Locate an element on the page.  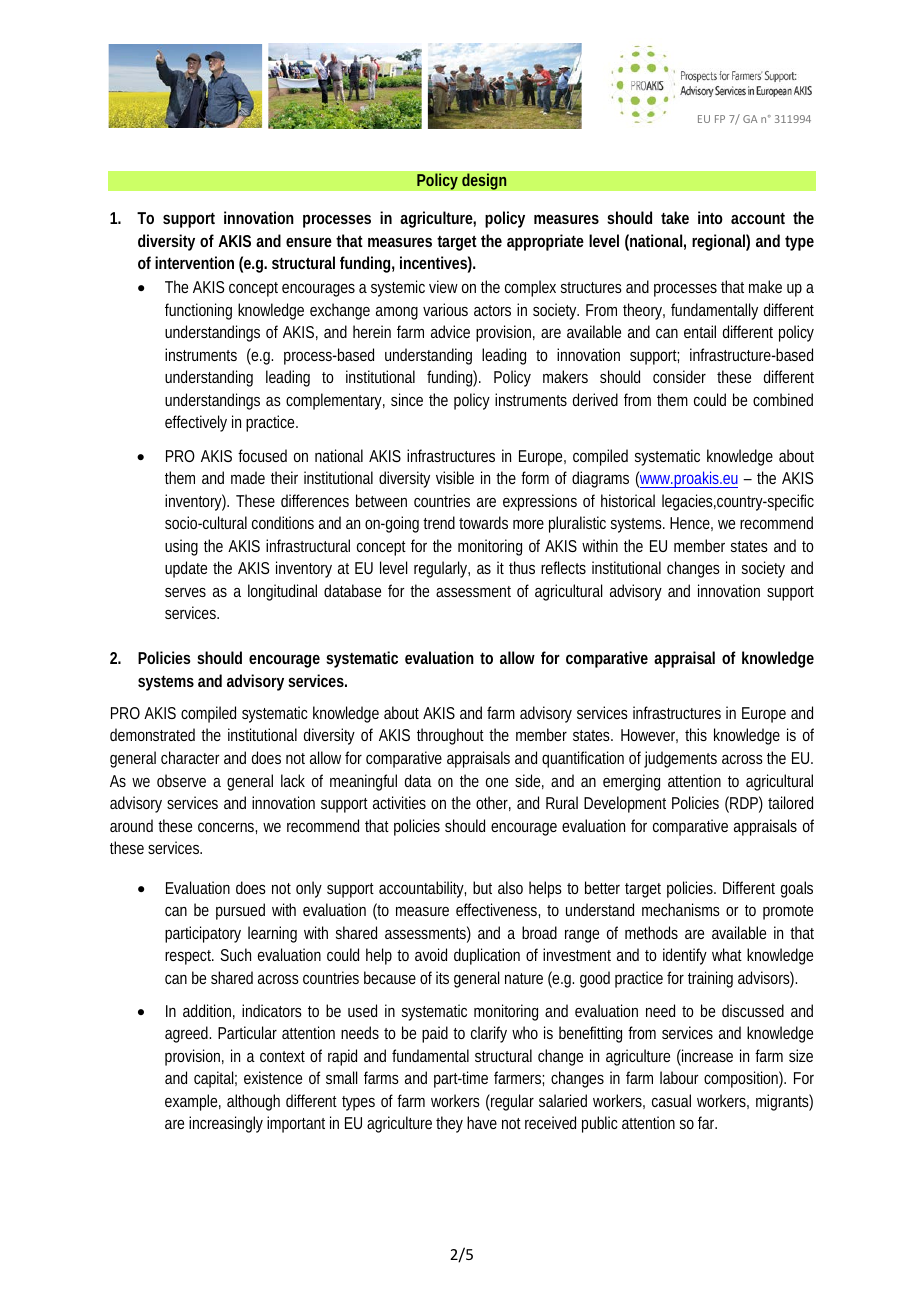
using is located at coordinates (181, 547).
